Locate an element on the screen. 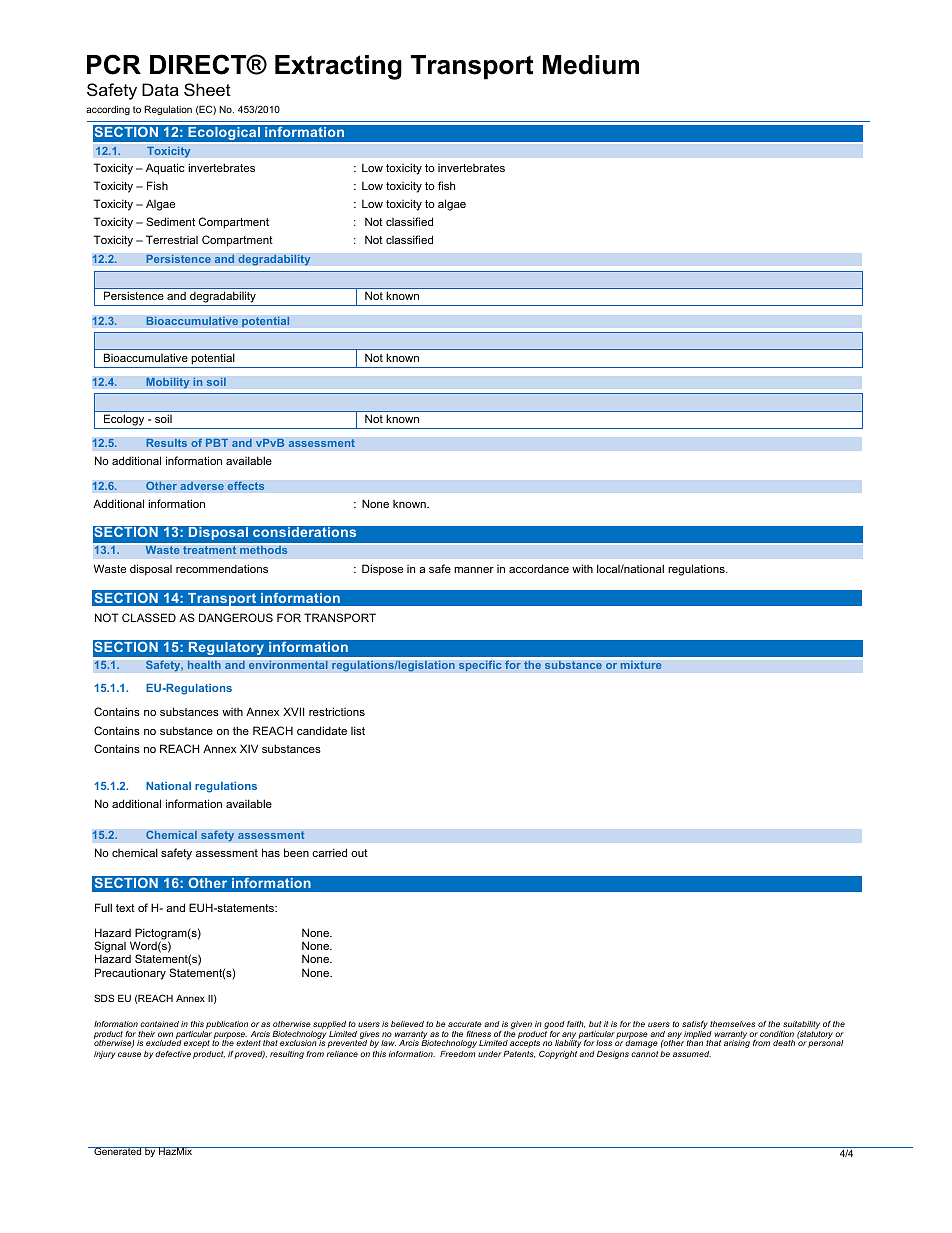 This screenshot has width=952, height=1233. Sheet is located at coordinates (207, 89).
